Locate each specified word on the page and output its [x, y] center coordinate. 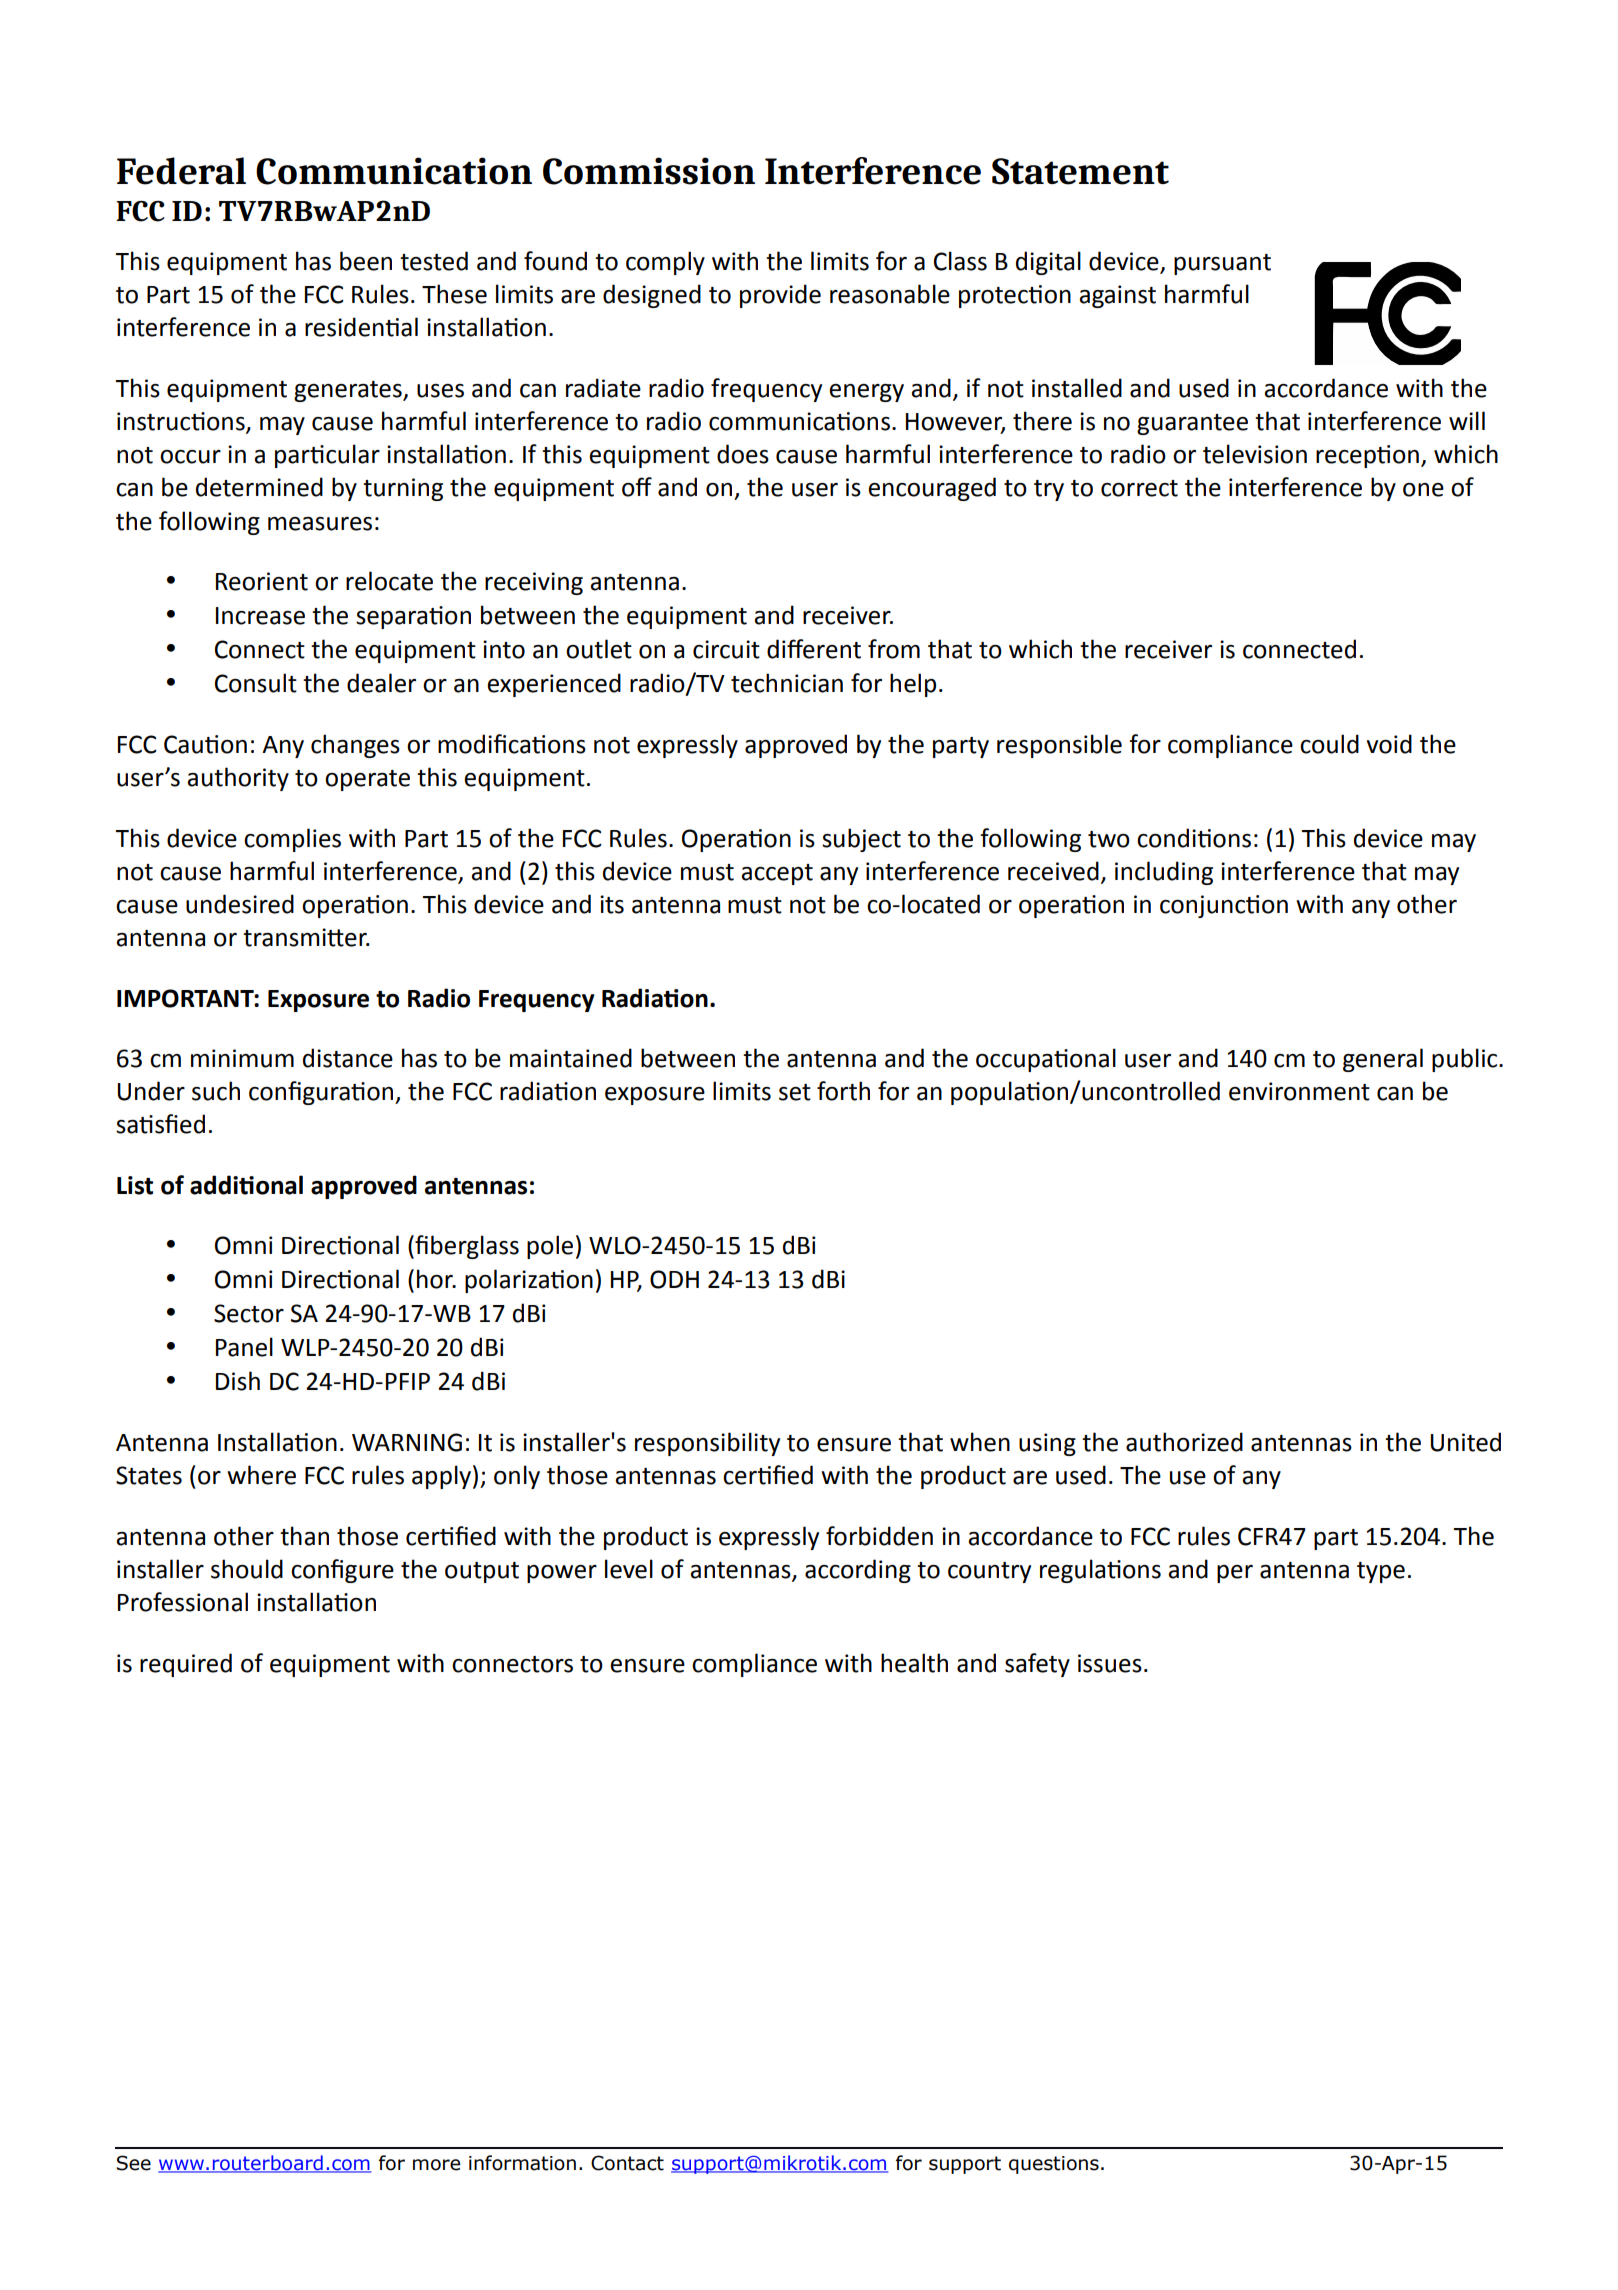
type [1381, 1572]
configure [342, 1571]
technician [787, 683]
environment [1299, 1091]
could [1329, 744]
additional [246, 1185]
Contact [627, 2163]
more [436, 2165]
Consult [256, 683]
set [795, 1092]
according [858, 1571]
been [366, 261]
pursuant [1222, 264]
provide [780, 296]
